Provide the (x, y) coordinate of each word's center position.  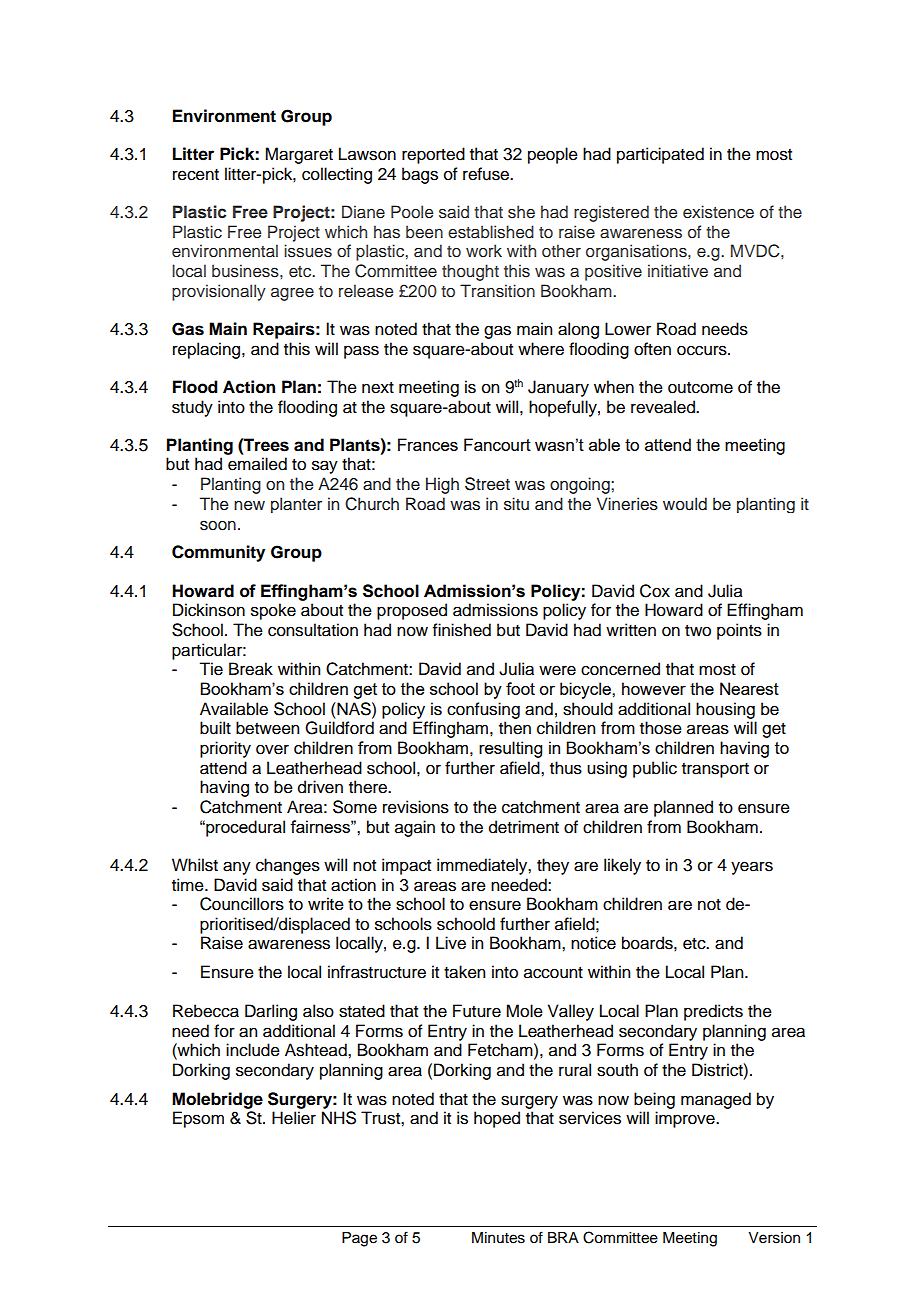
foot (520, 688)
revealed (664, 407)
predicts (713, 1012)
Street (487, 484)
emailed (257, 464)
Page (359, 1239)
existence (718, 212)
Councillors (242, 904)
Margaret (299, 155)
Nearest (749, 688)
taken (464, 972)
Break (251, 669)
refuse (487, 174)
